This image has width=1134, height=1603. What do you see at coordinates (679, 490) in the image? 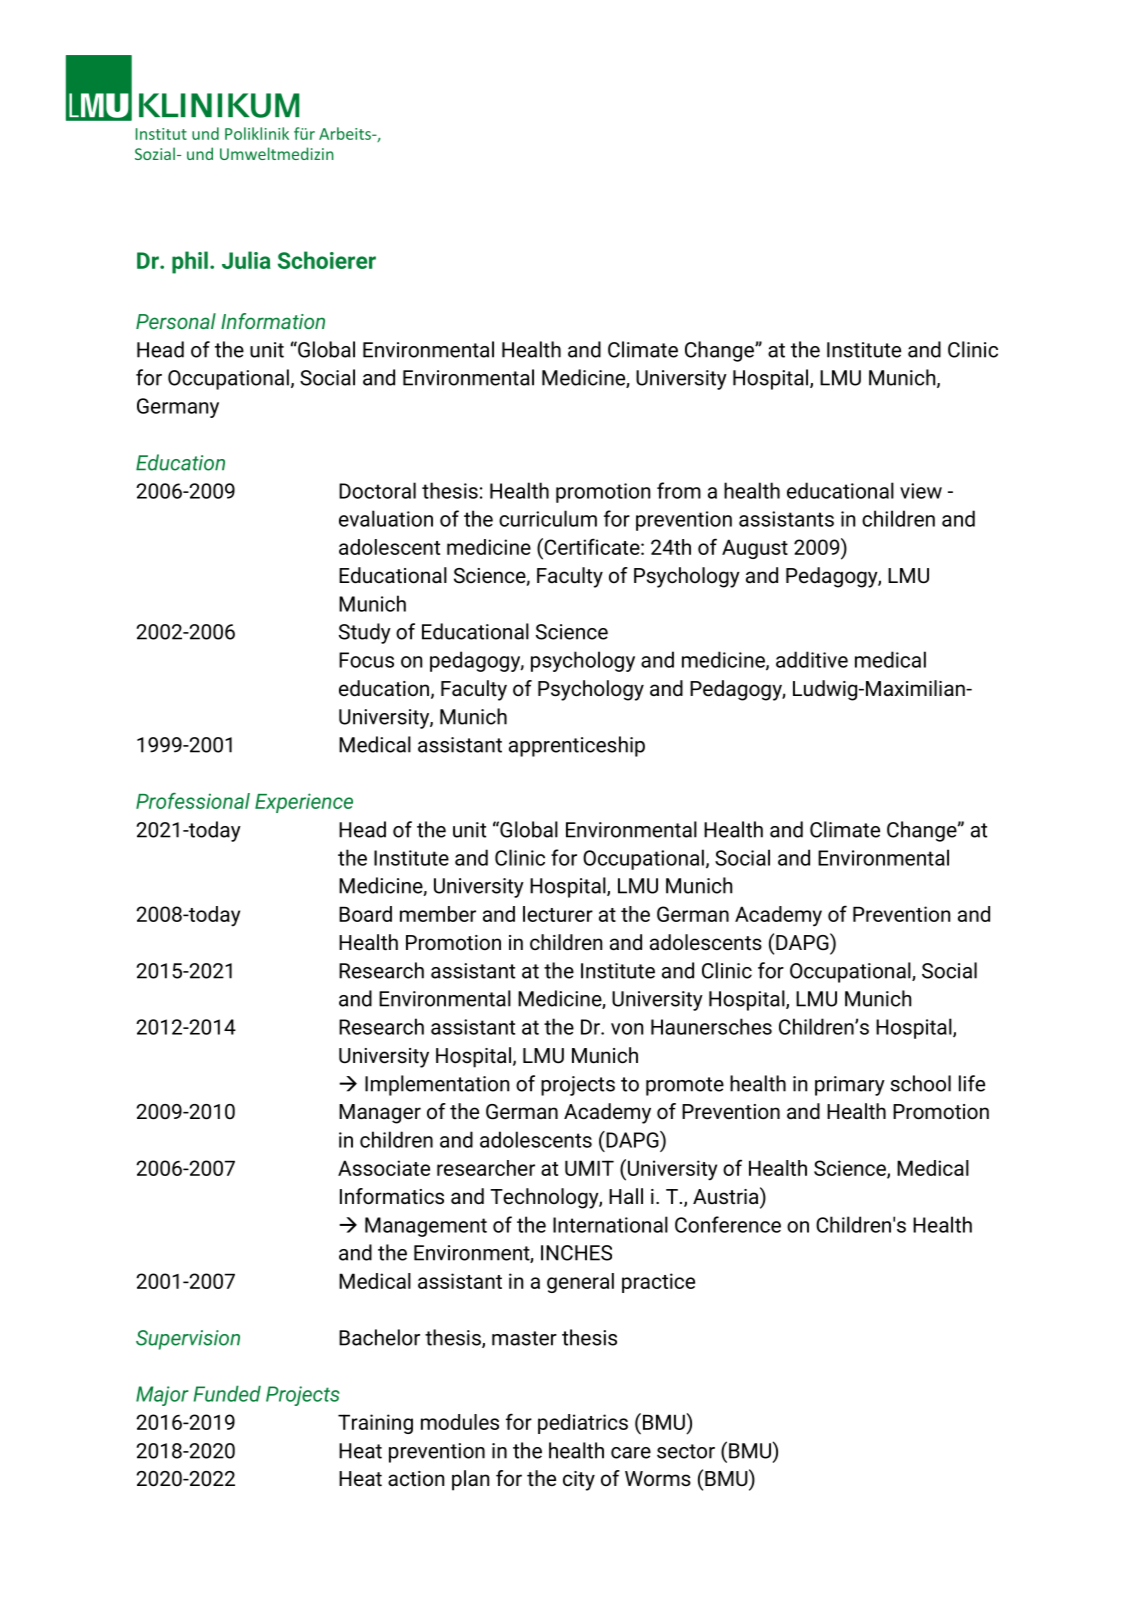
I see `from` at bounding box center [679, 490].
